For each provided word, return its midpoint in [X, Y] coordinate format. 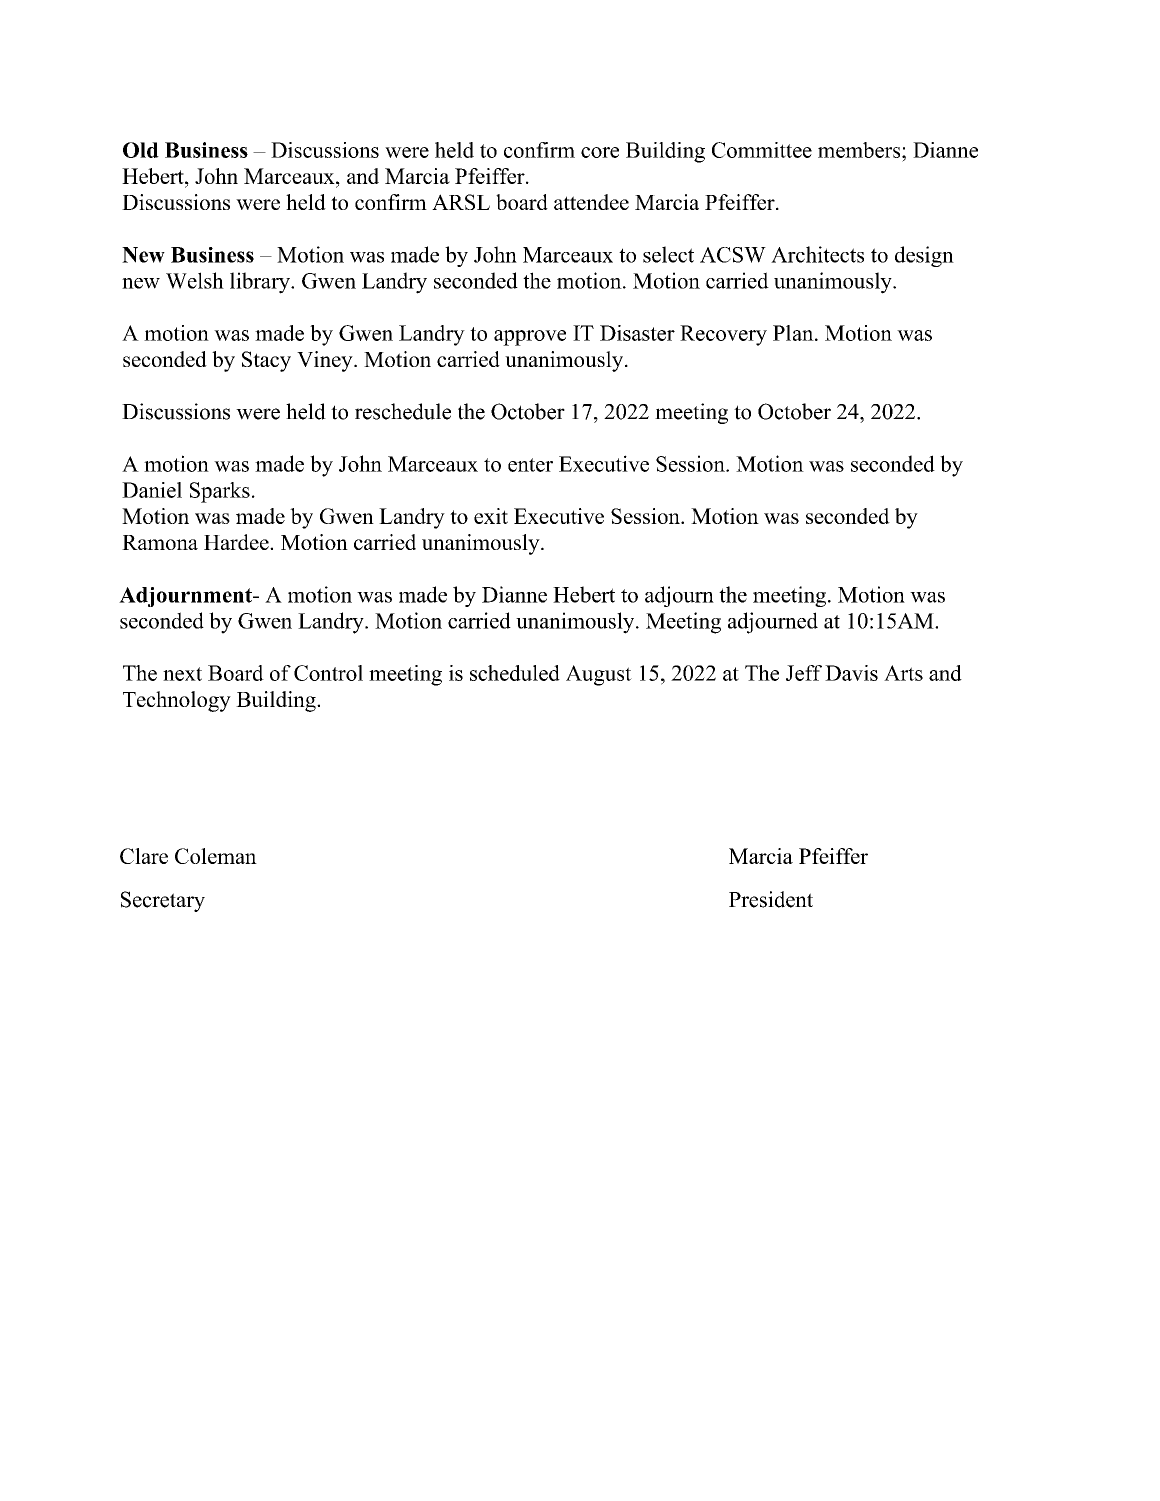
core [600, 152]
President [771, 899]
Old [141, 150]
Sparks [220, 492]
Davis [851, 673]
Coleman [216, 856]
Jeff [804, 673]
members [860, 150]
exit [491, 516]
